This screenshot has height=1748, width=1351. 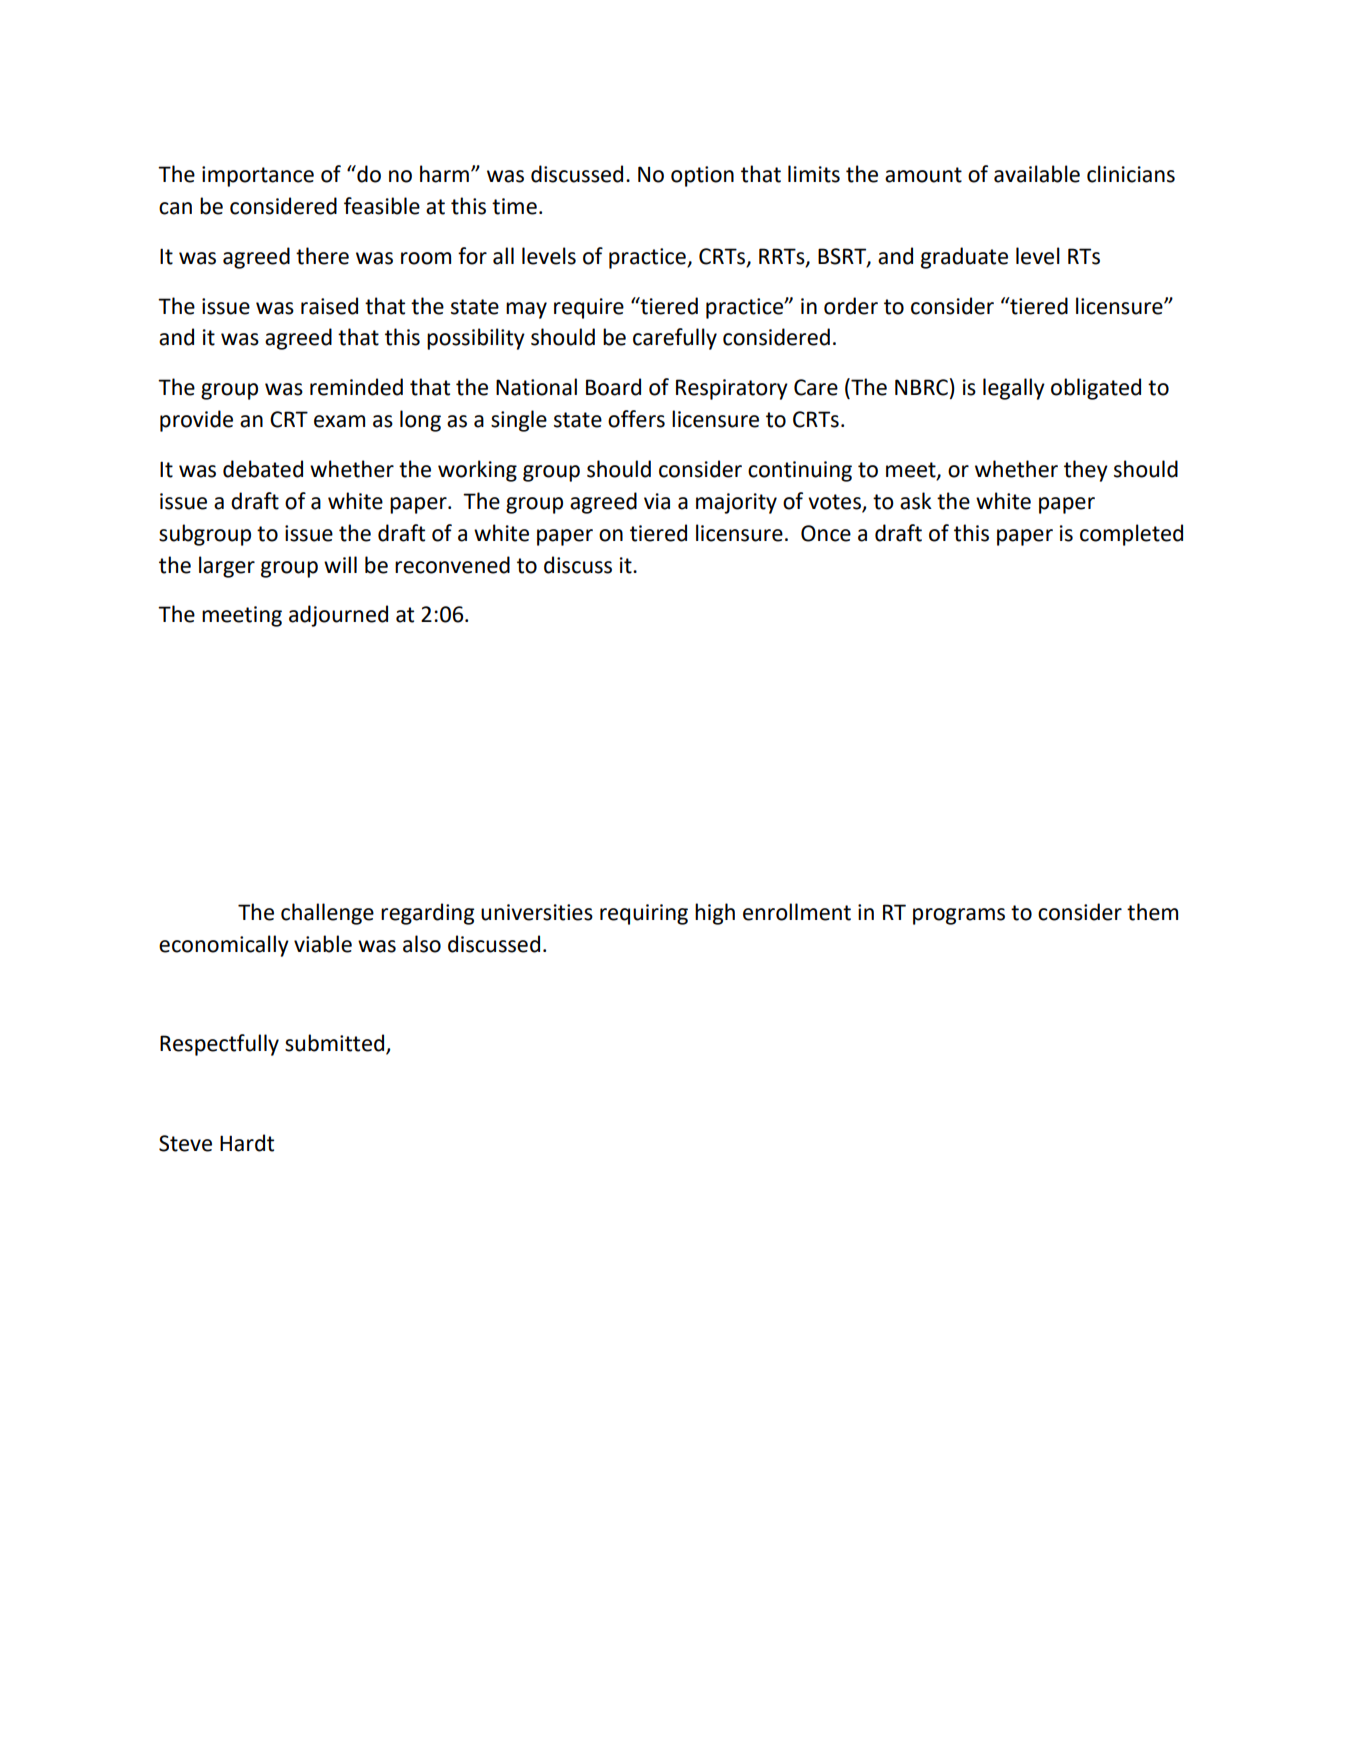 What do you see at coordinates (1037, 174) in the screenshot?
I see `available` at bounding box center [1037, 174].
